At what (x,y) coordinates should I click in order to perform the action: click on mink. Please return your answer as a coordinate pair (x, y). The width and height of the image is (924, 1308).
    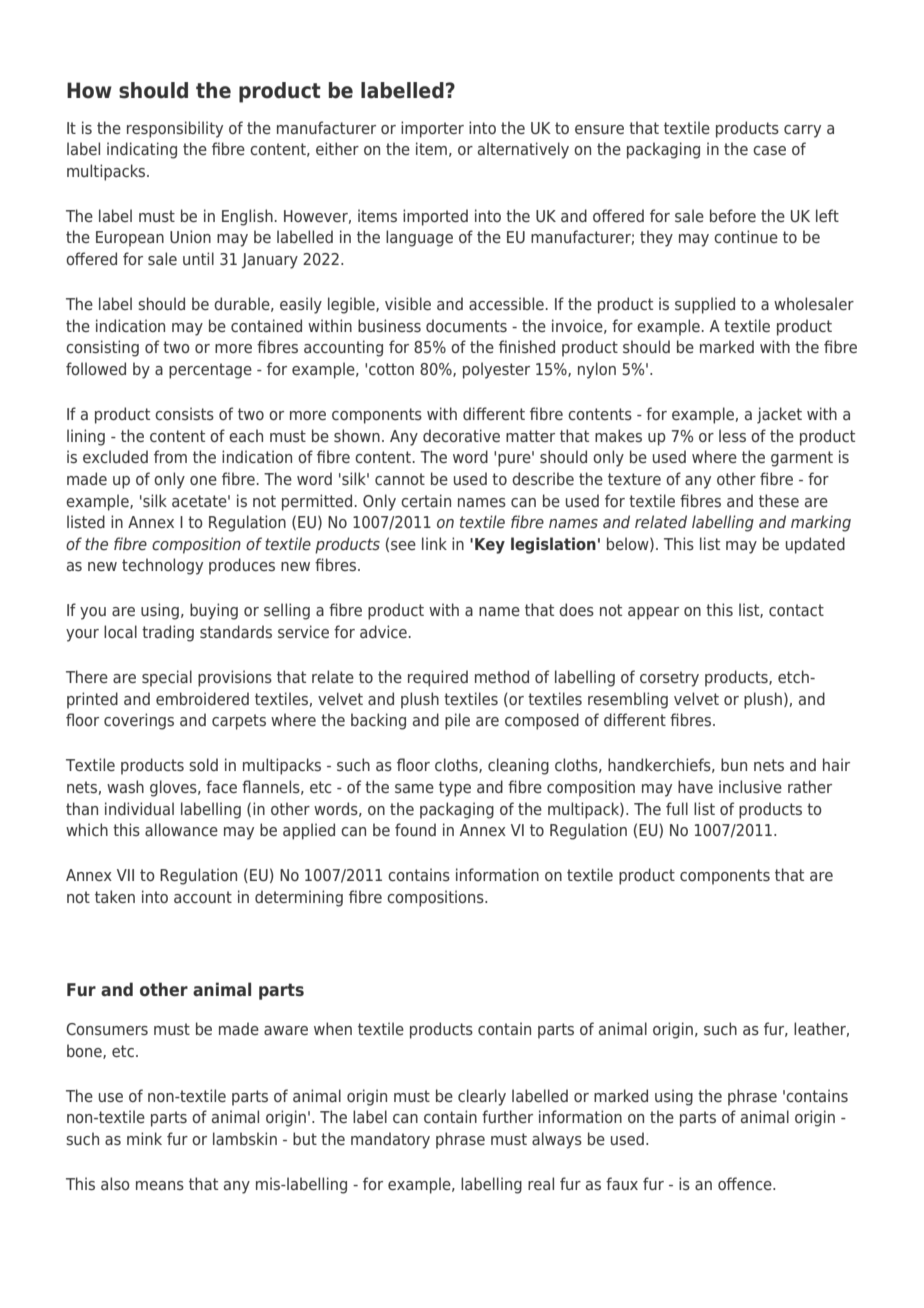
    Looking at the image, I should click on (144, 1138).
